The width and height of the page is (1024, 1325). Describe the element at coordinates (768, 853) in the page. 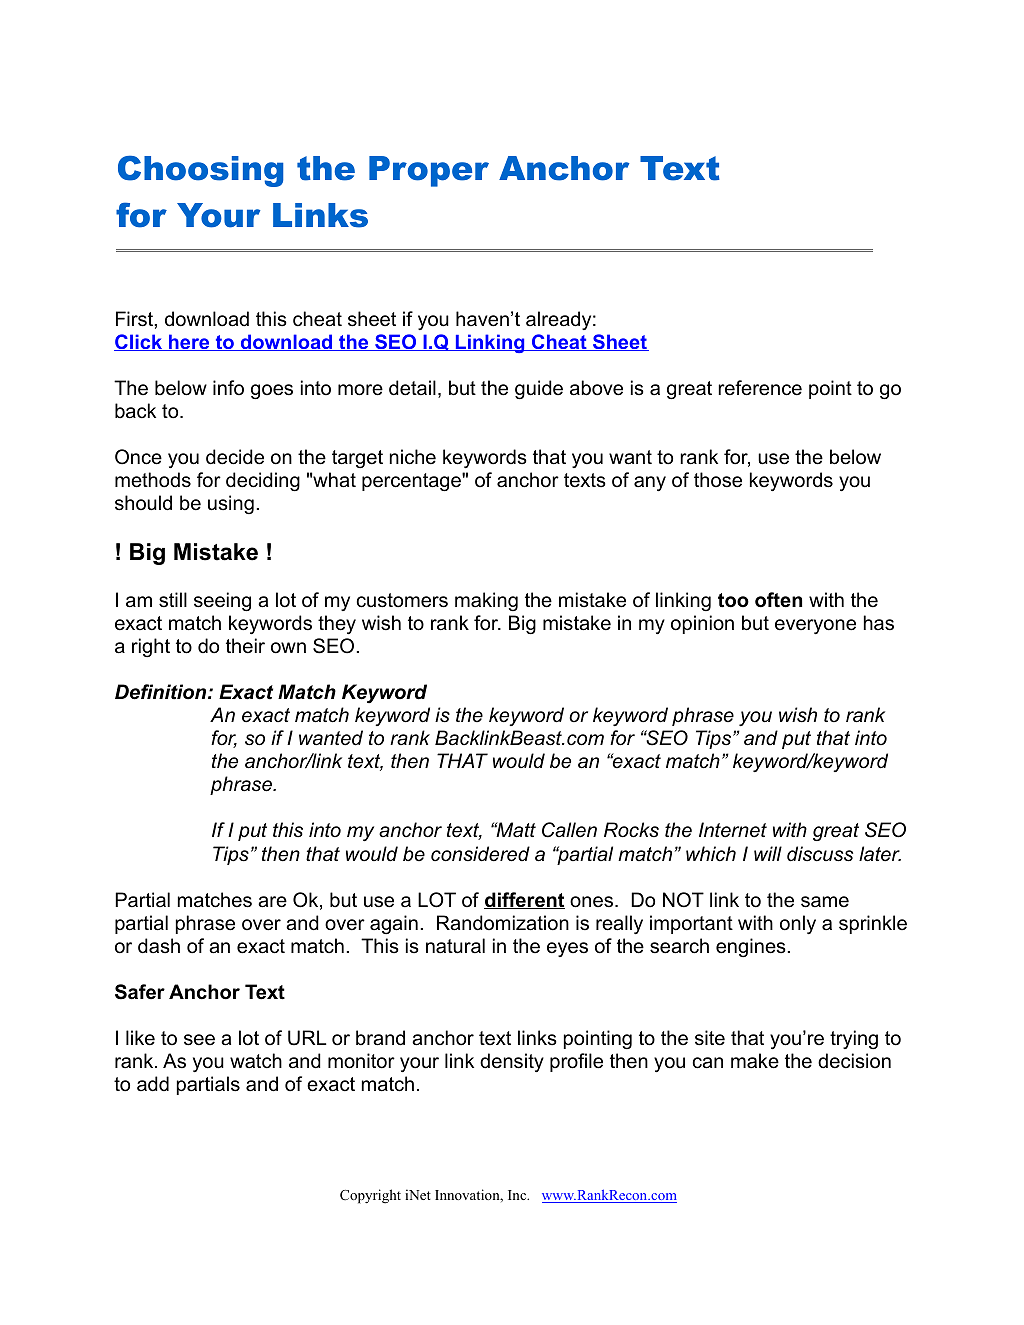

I see `will` at that location.
